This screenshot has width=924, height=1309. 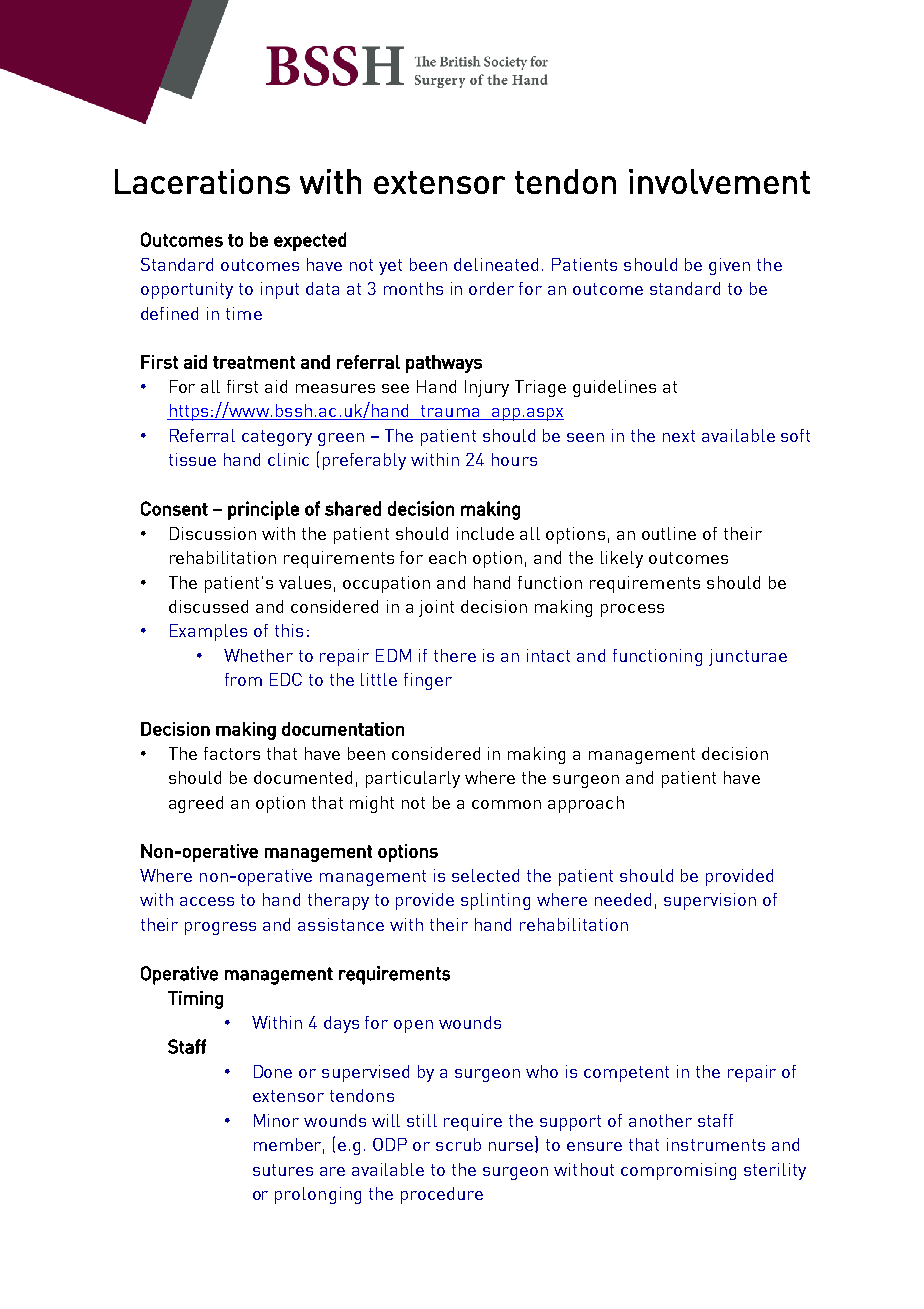 What do you see at coordinates (495, 901) in the screenshot?
I see `splinting` at bounding box center [495, 901].
